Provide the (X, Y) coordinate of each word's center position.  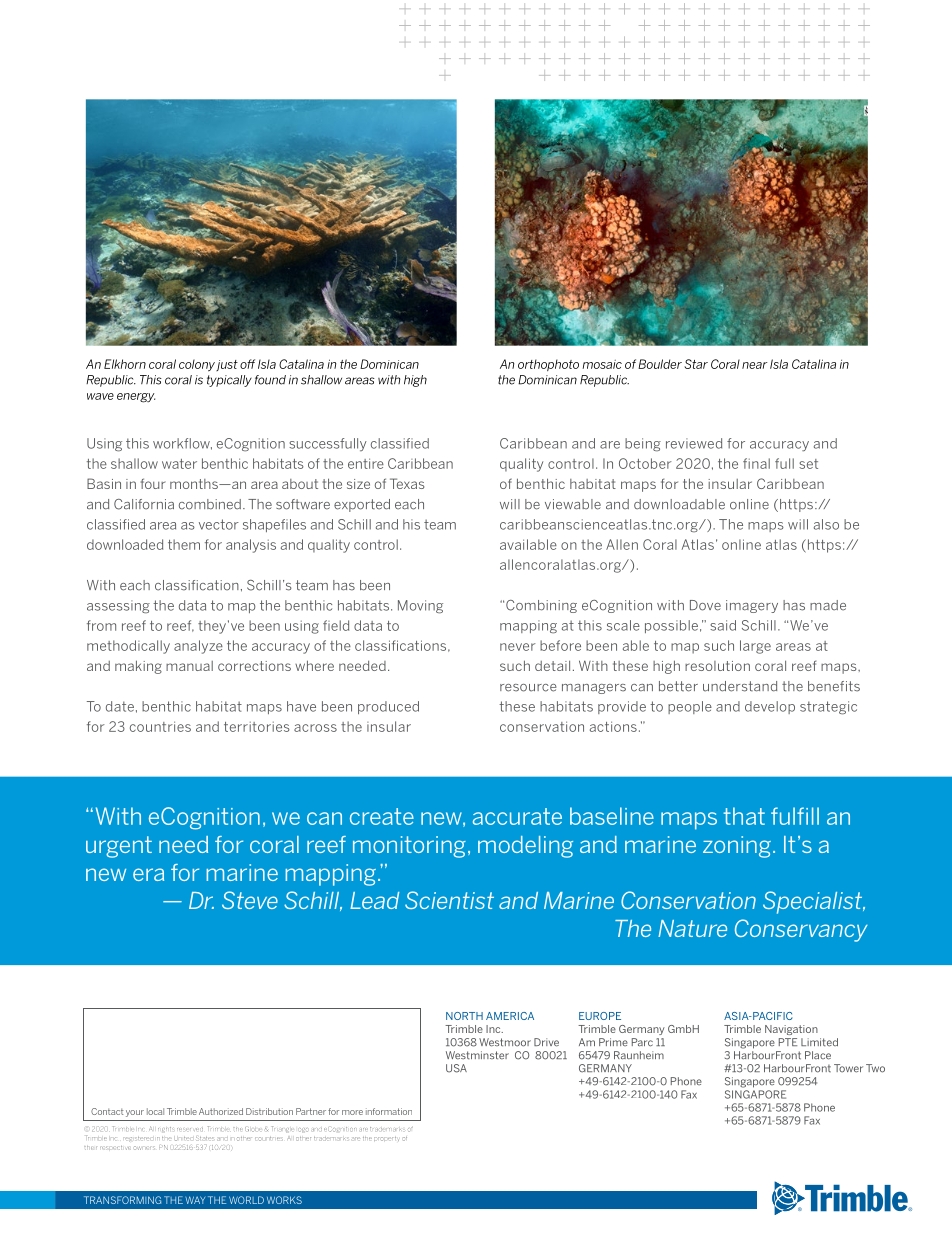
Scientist (449, 900)
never (518, 647)
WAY (195, 1200)
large (755, 647)
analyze (198, 647)
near (755, 365)
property (386, 1139)
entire (366, 463)
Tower (848, 1068)
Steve (250, 900)
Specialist (814, 902)
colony (197, 365)
